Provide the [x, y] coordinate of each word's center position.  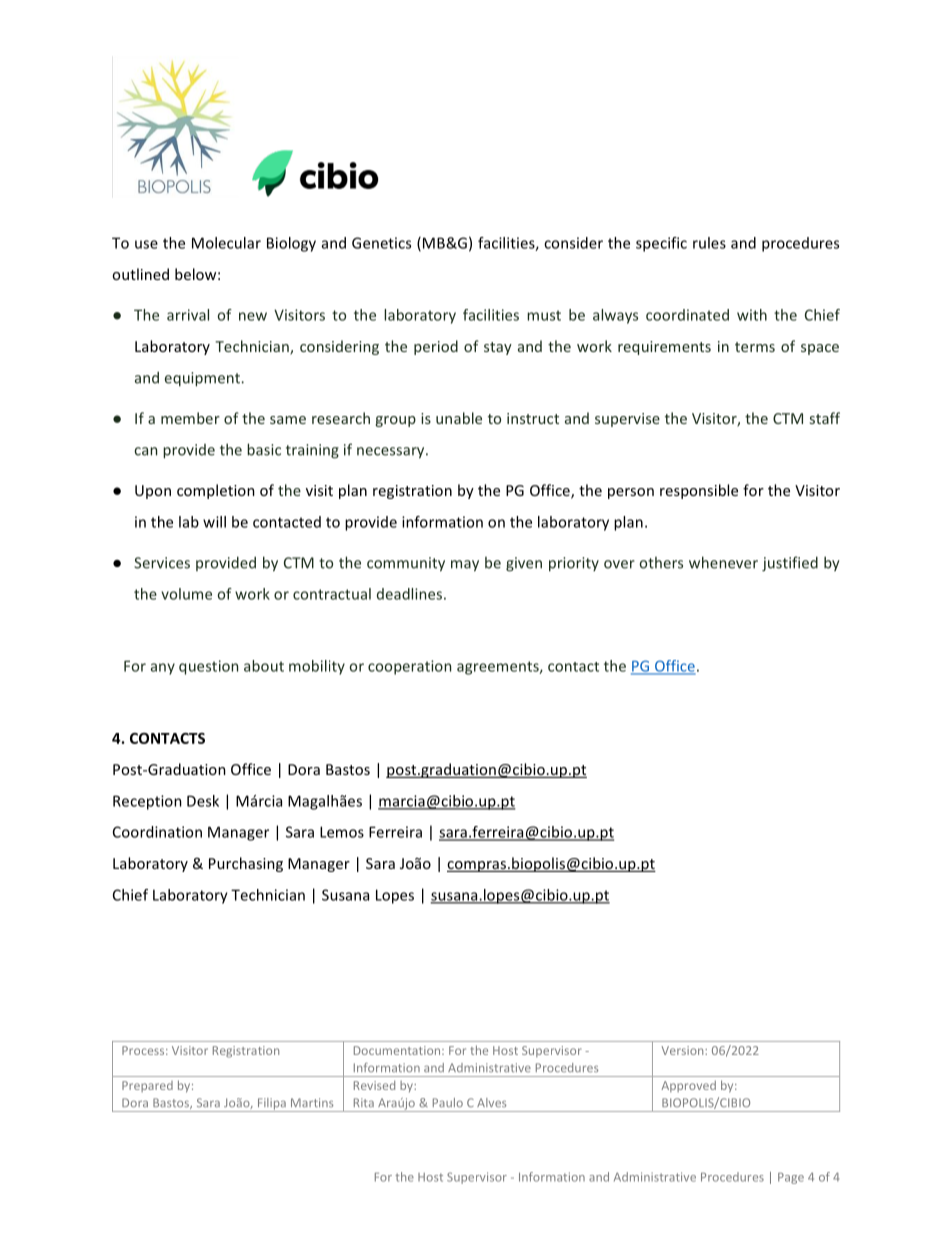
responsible [699, 491]
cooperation [409, 667]
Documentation [398, 1050]
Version [684, 1050]
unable [459, 418]
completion [216, 491]
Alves [491, 1102]
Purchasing [246, 864]
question [208, 667]
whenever [723, 562]
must [544, 315]
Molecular [226, 243]
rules [709, 243]
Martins [312, 1102]
